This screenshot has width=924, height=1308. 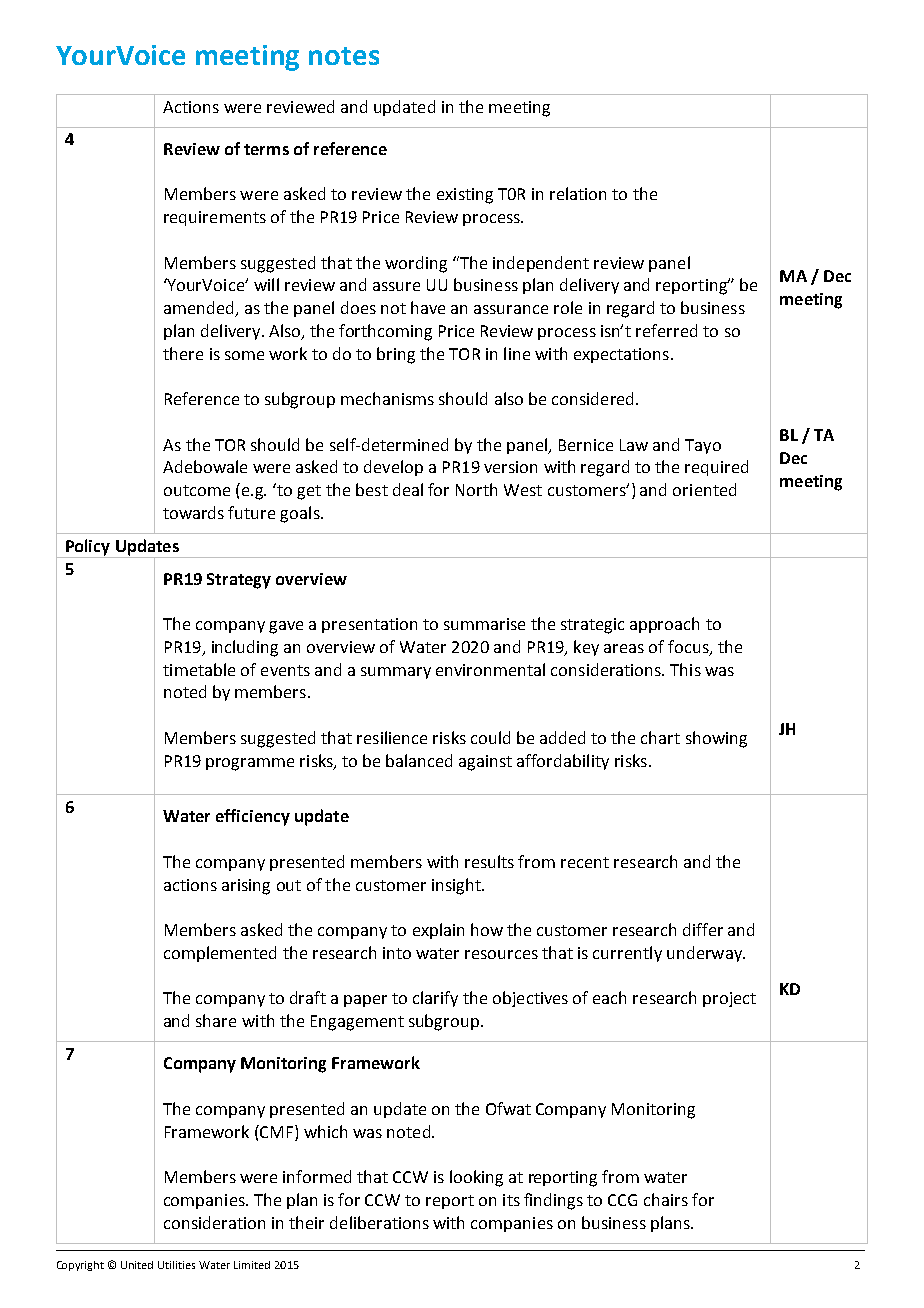 I want to click on Utilities, so click(x=176, y=1265).
